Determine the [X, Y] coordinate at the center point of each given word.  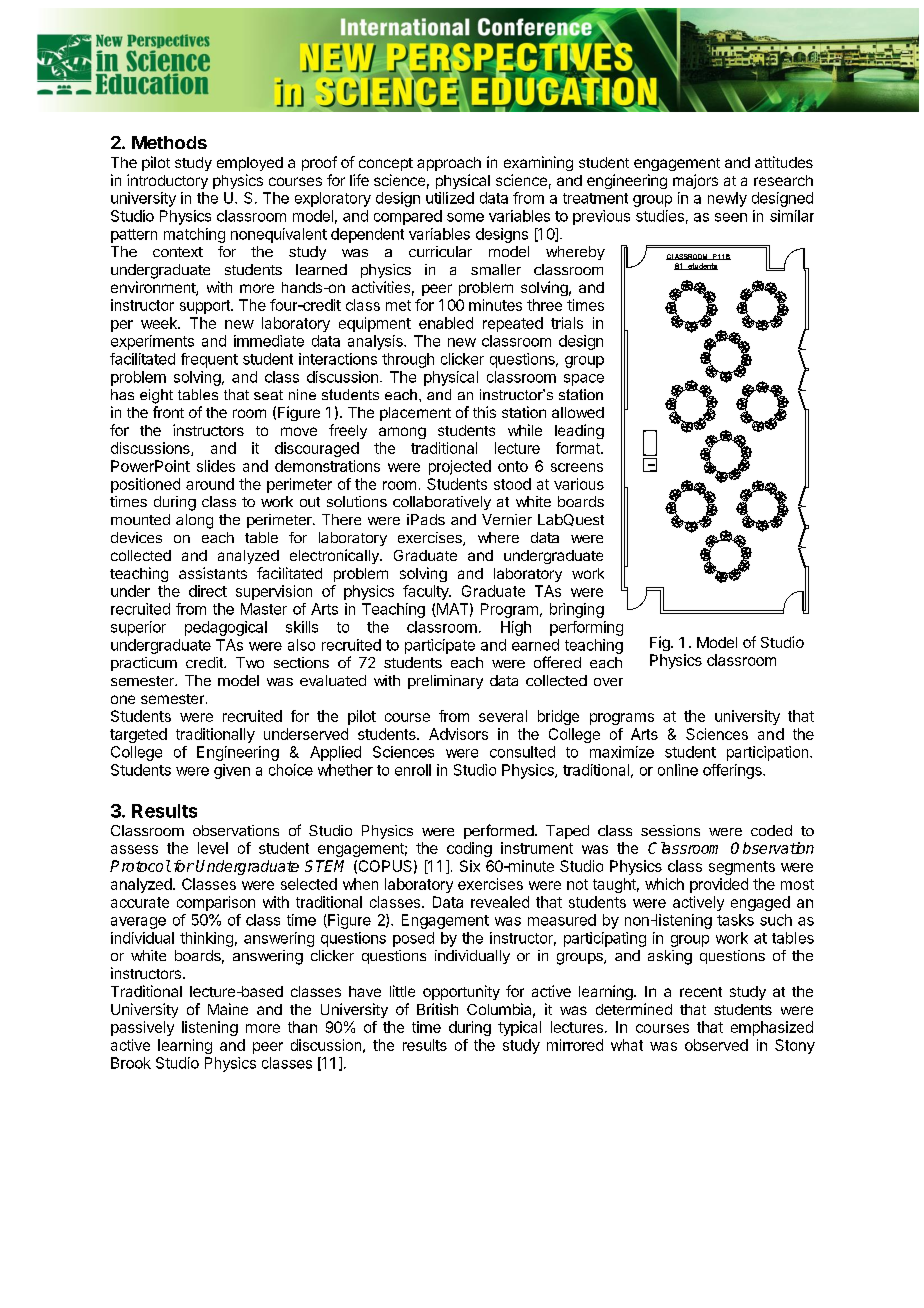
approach [449, 164]
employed [250, 164]
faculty [426, 592]
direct [208, 591]
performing [586, 628]
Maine [228, 1009]
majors [695, 181]
